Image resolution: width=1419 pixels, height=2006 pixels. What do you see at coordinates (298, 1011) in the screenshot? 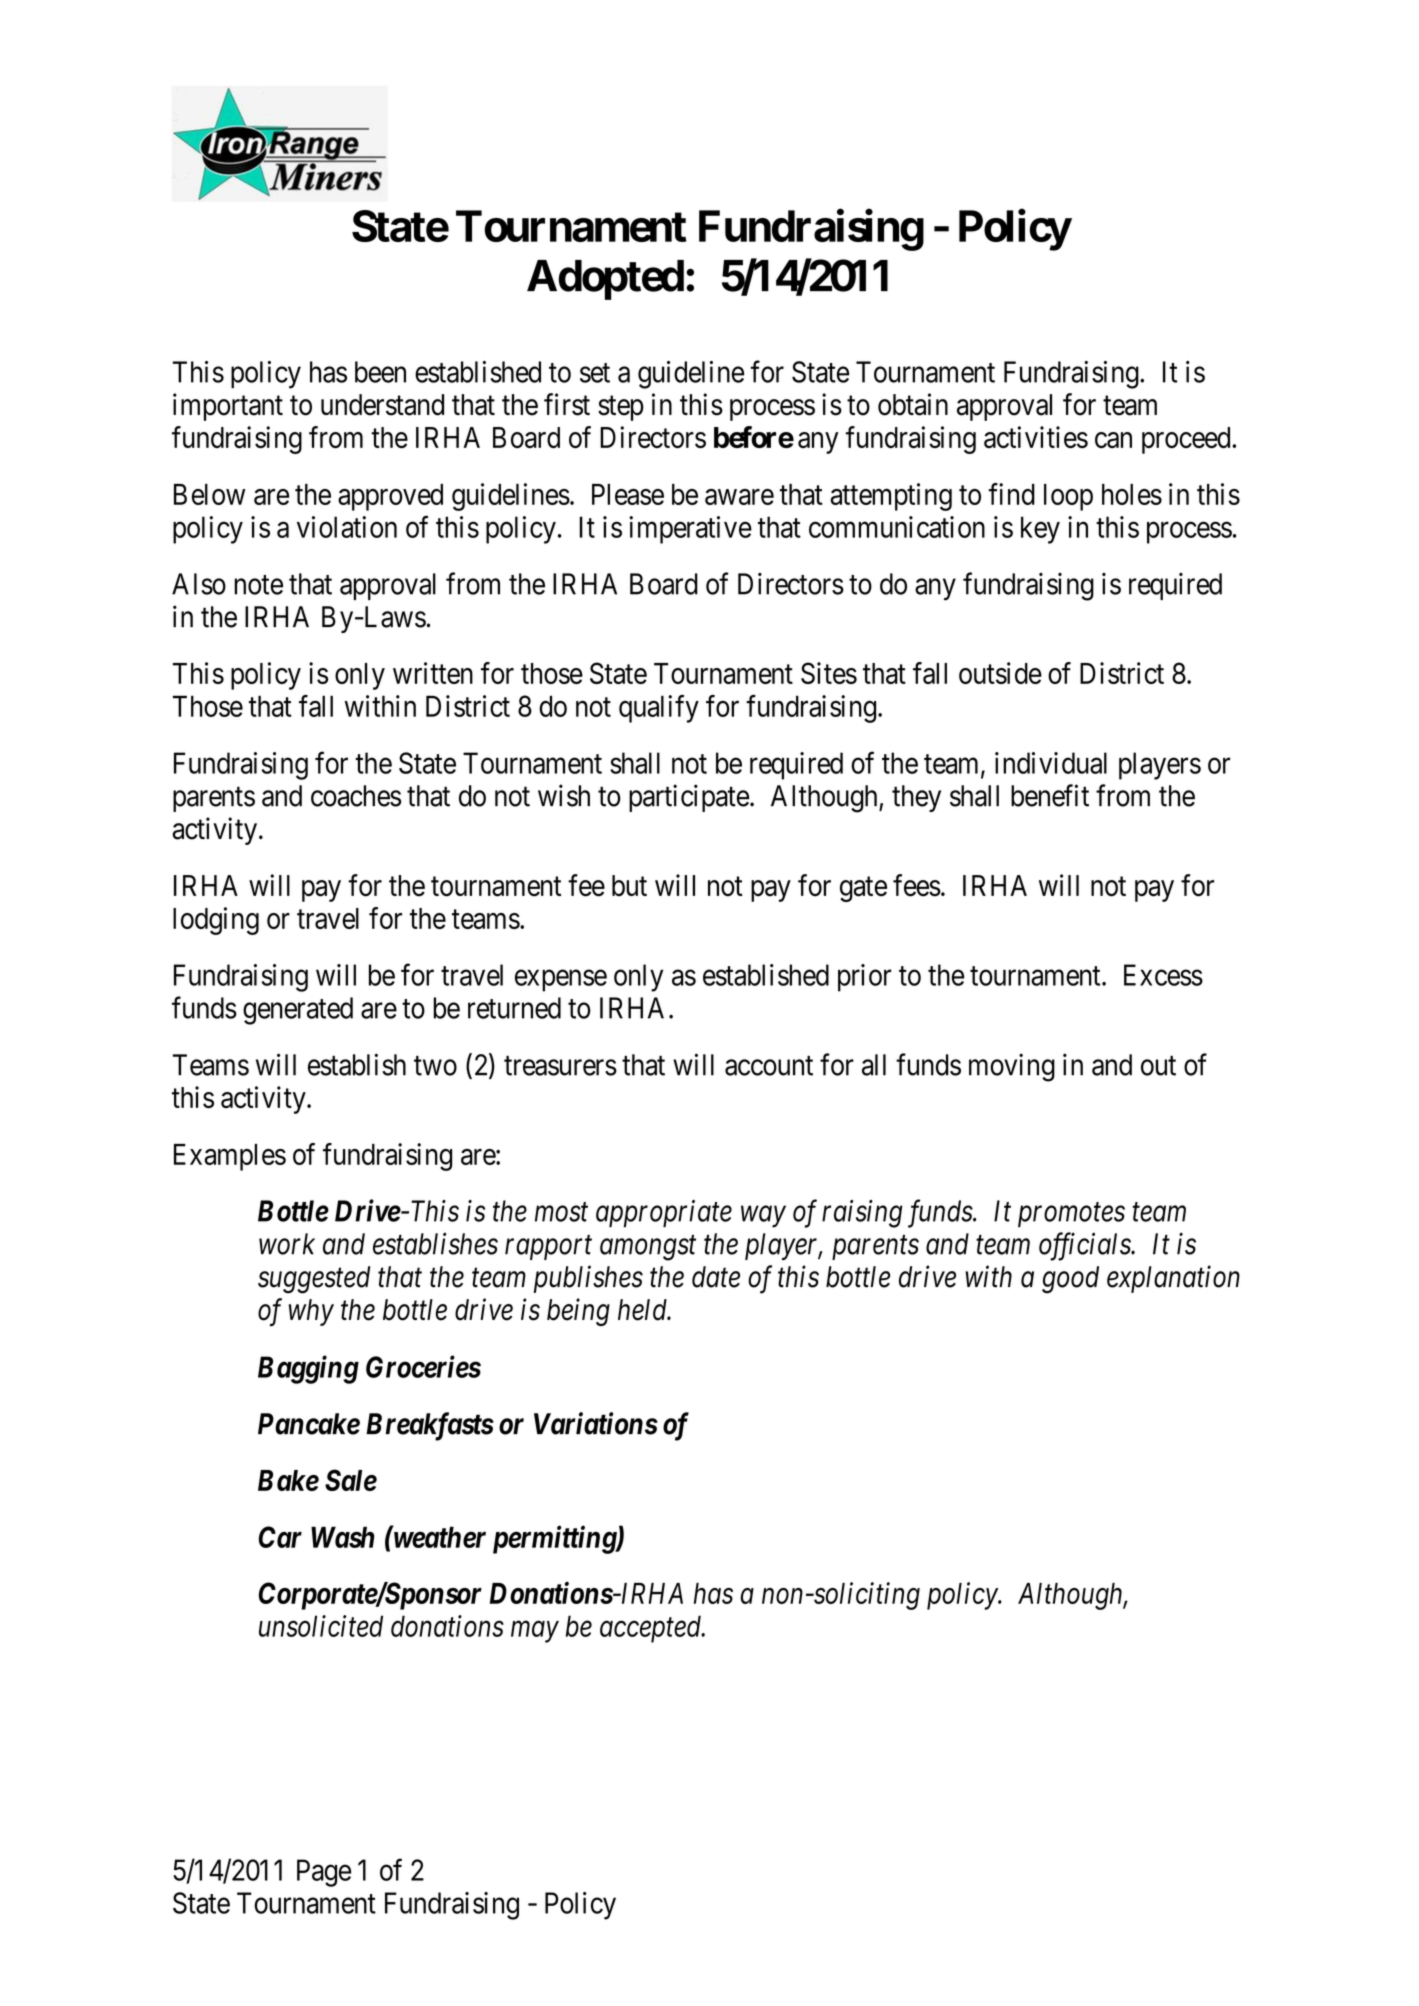
I see `generated` at bounding box center [298, 1011].
